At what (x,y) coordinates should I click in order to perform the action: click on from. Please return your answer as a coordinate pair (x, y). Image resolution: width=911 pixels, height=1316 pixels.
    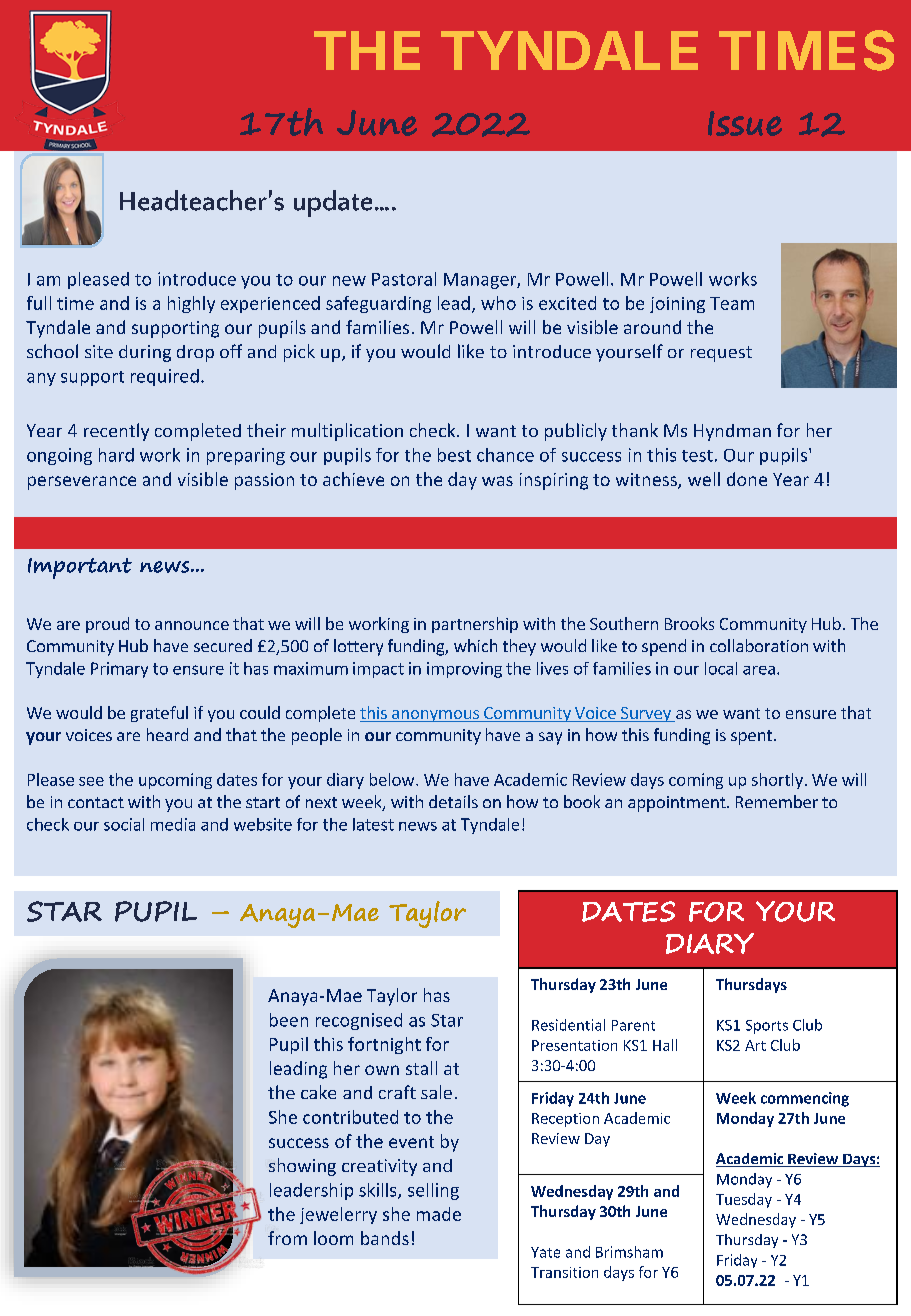
    Looking at the image, I should click on (287, 1238).
